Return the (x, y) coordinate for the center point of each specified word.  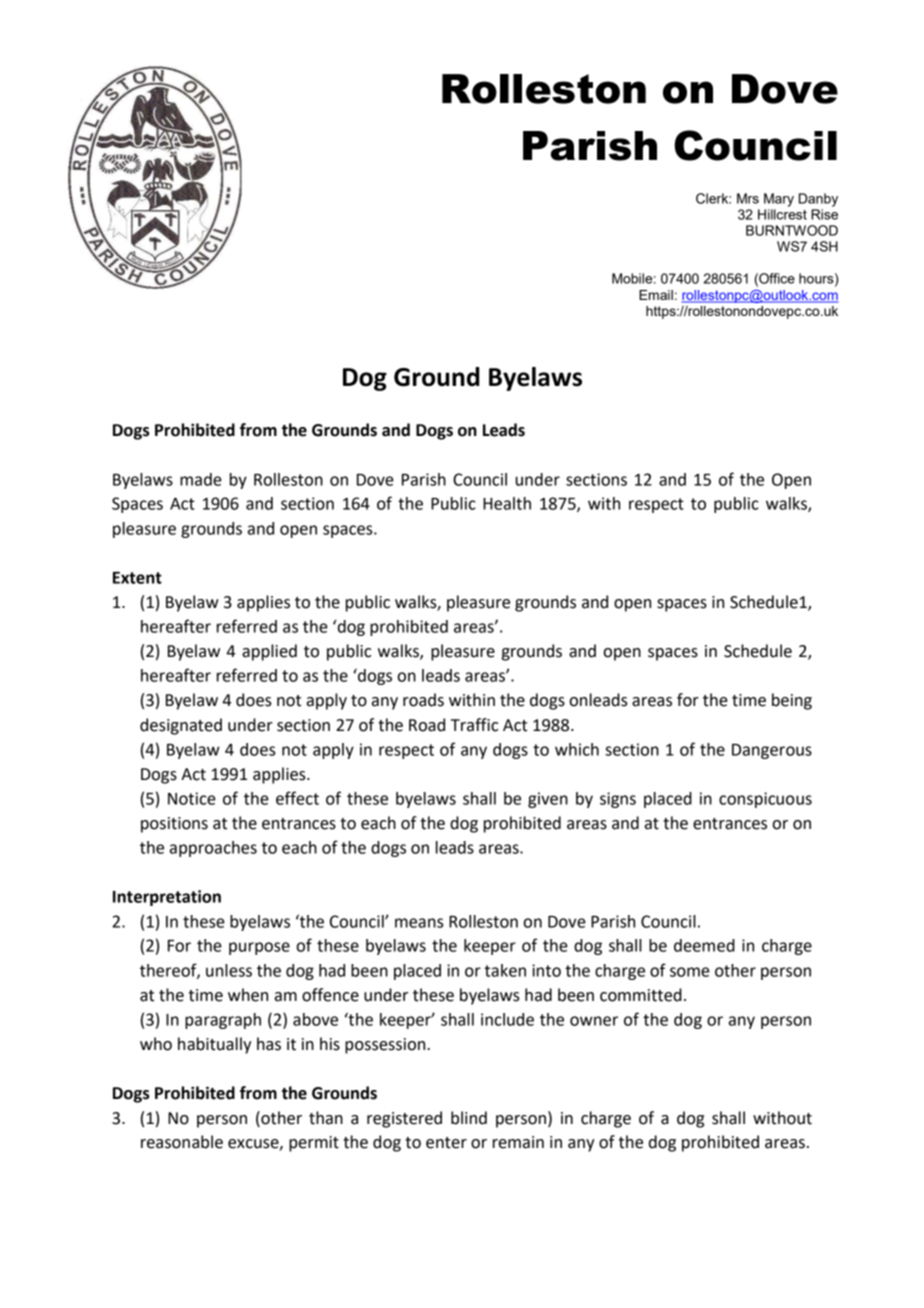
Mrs (748, 198)
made (201, 479)
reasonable (182, 1142)
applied (269, 652)
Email (656, 295)
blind (469, 1118)
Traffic (474, 725)
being (792, 701)
